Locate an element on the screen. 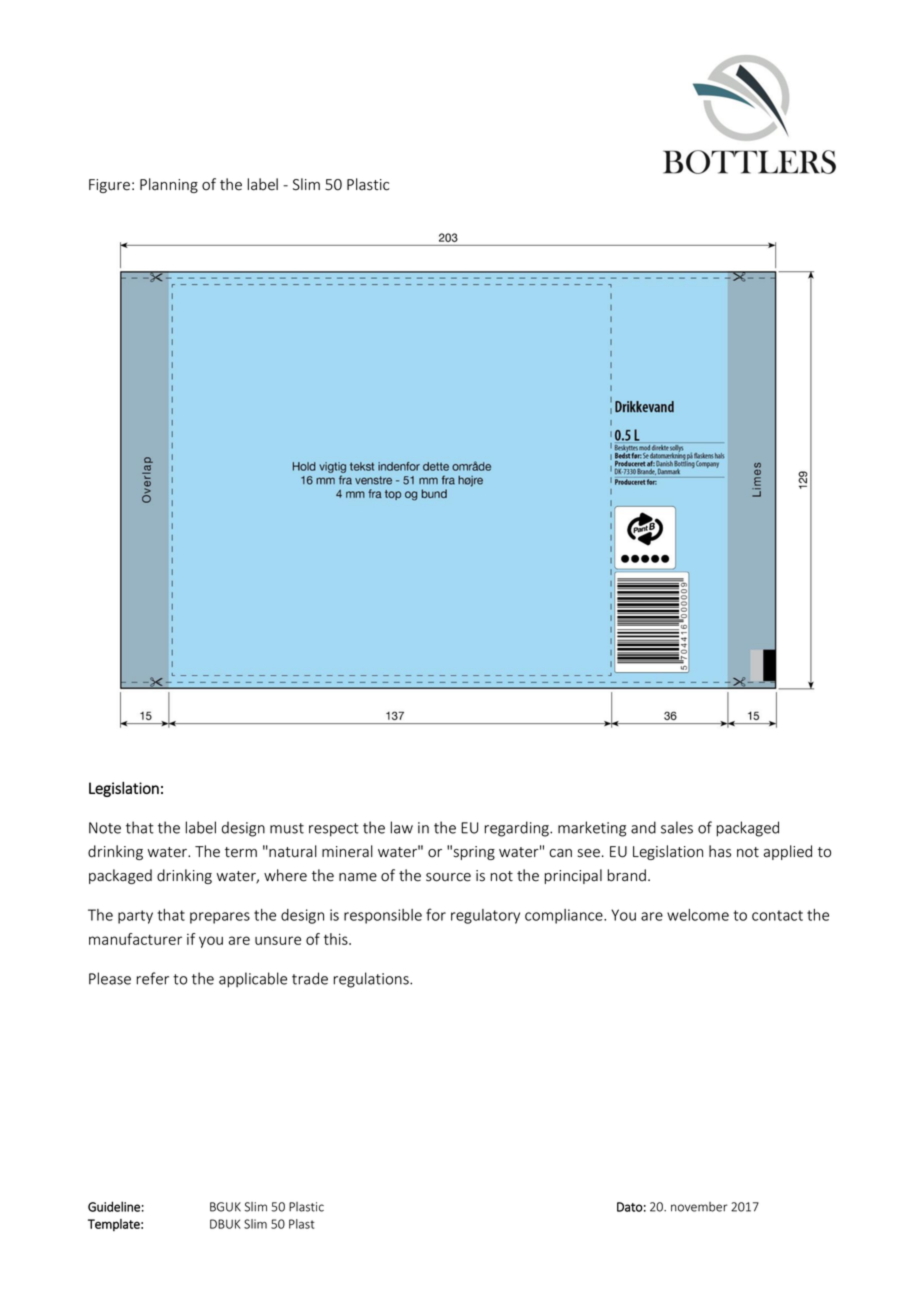  for is located at coordinates (436, 914).
